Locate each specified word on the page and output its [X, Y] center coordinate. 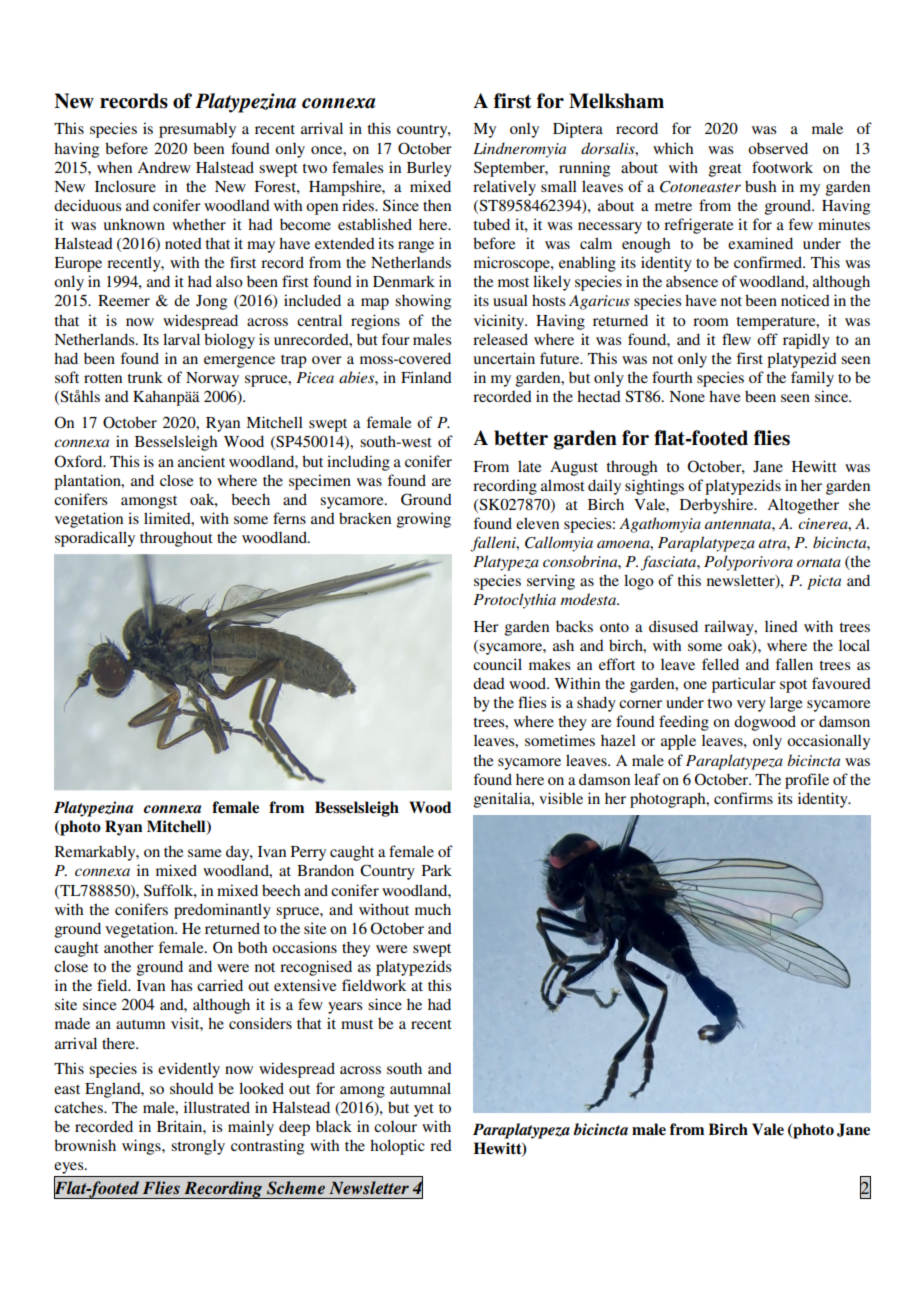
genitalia [503, 800]
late [529, 466]
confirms [743, 798]
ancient [201, 461]
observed [778, 148]
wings [142, 1147]
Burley [429, 169]
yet [424, 1110]
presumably [197, 130]
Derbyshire [718, 506]
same [204, 853]
